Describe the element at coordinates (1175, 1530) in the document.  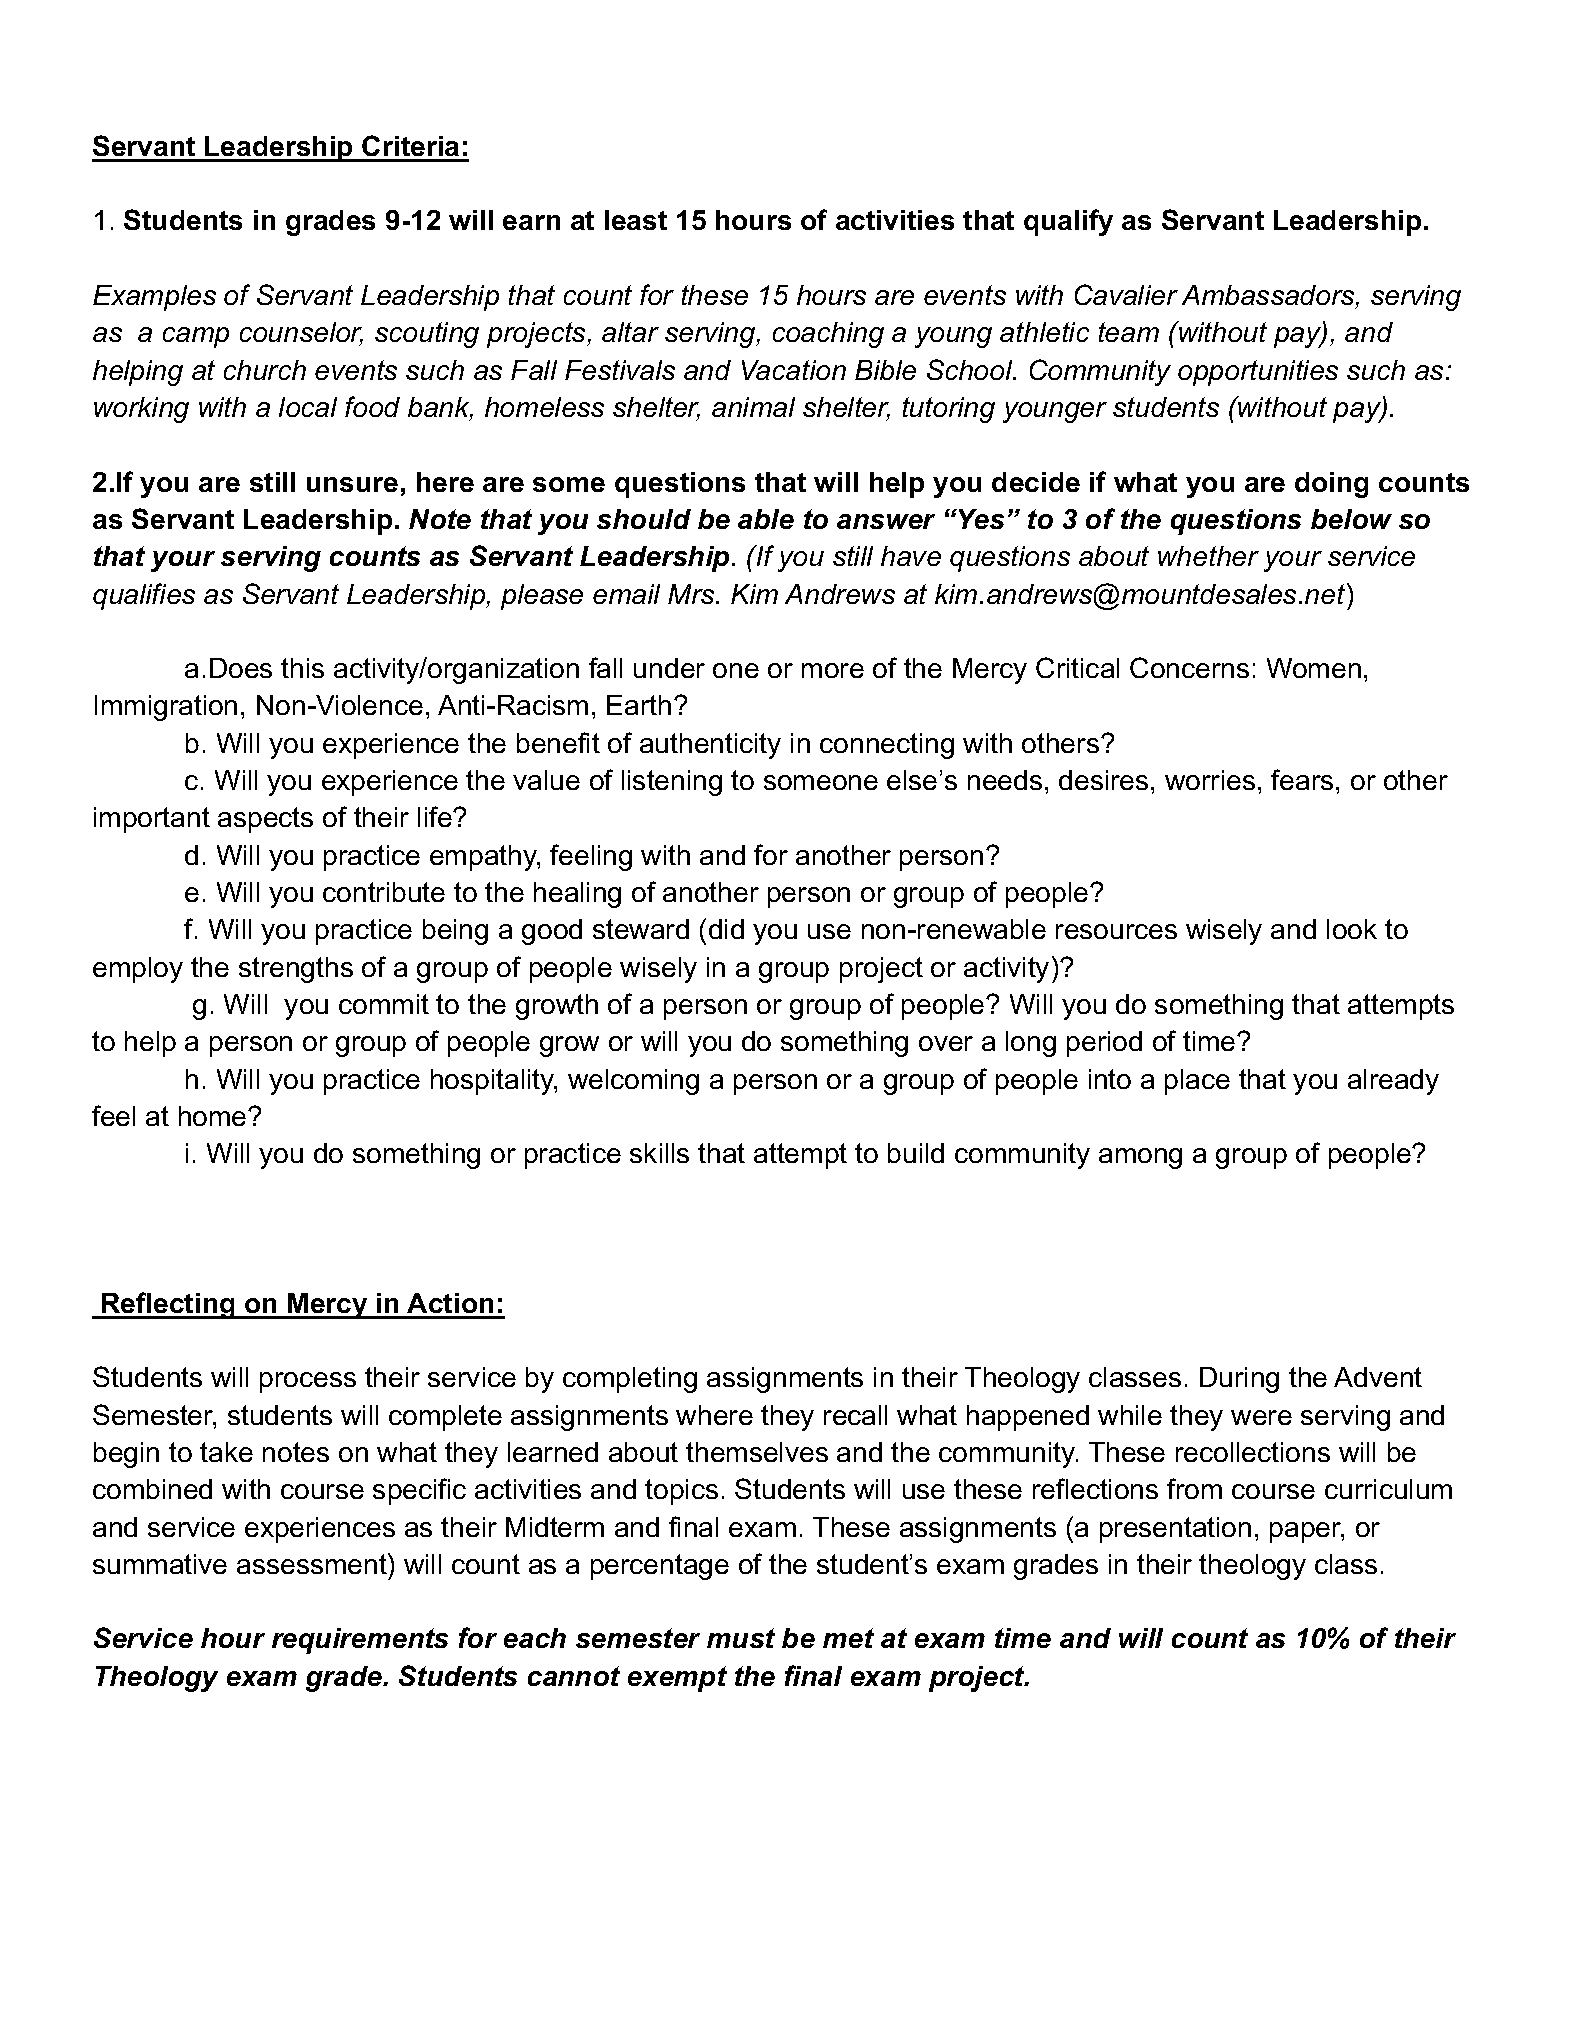
I see `presentation` at that location.
